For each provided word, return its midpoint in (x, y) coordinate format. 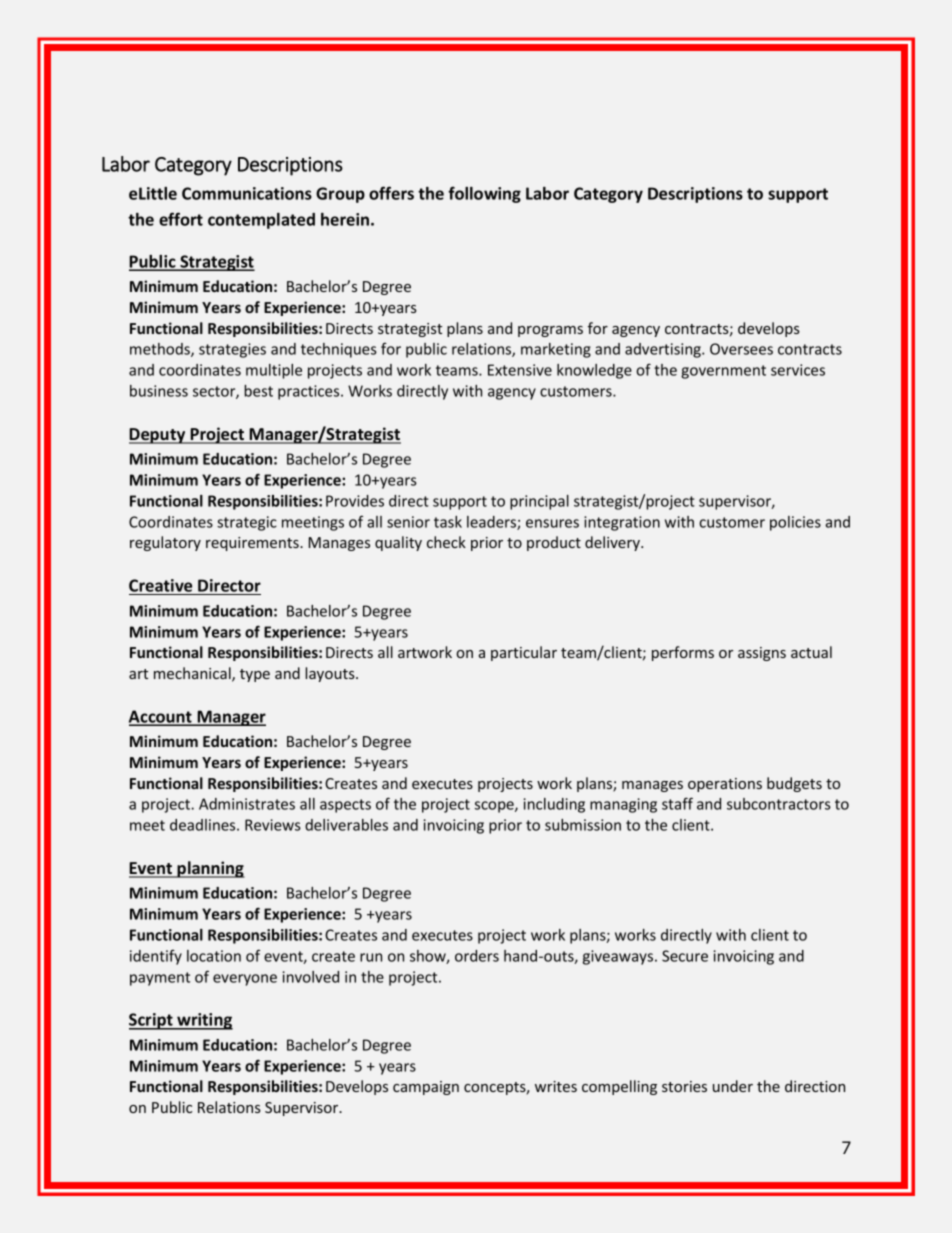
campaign (426, 1088)
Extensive (520, 370)
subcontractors (779, 804)
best (258, 391)
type (255, 675)
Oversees (741, 349)
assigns (762, 654)
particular (524, 653)
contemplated (261, 221)
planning (210, 869)
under (733, 1086)
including (554, 805)
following (484, 194)
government (723, 372)
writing (204, 1021)
